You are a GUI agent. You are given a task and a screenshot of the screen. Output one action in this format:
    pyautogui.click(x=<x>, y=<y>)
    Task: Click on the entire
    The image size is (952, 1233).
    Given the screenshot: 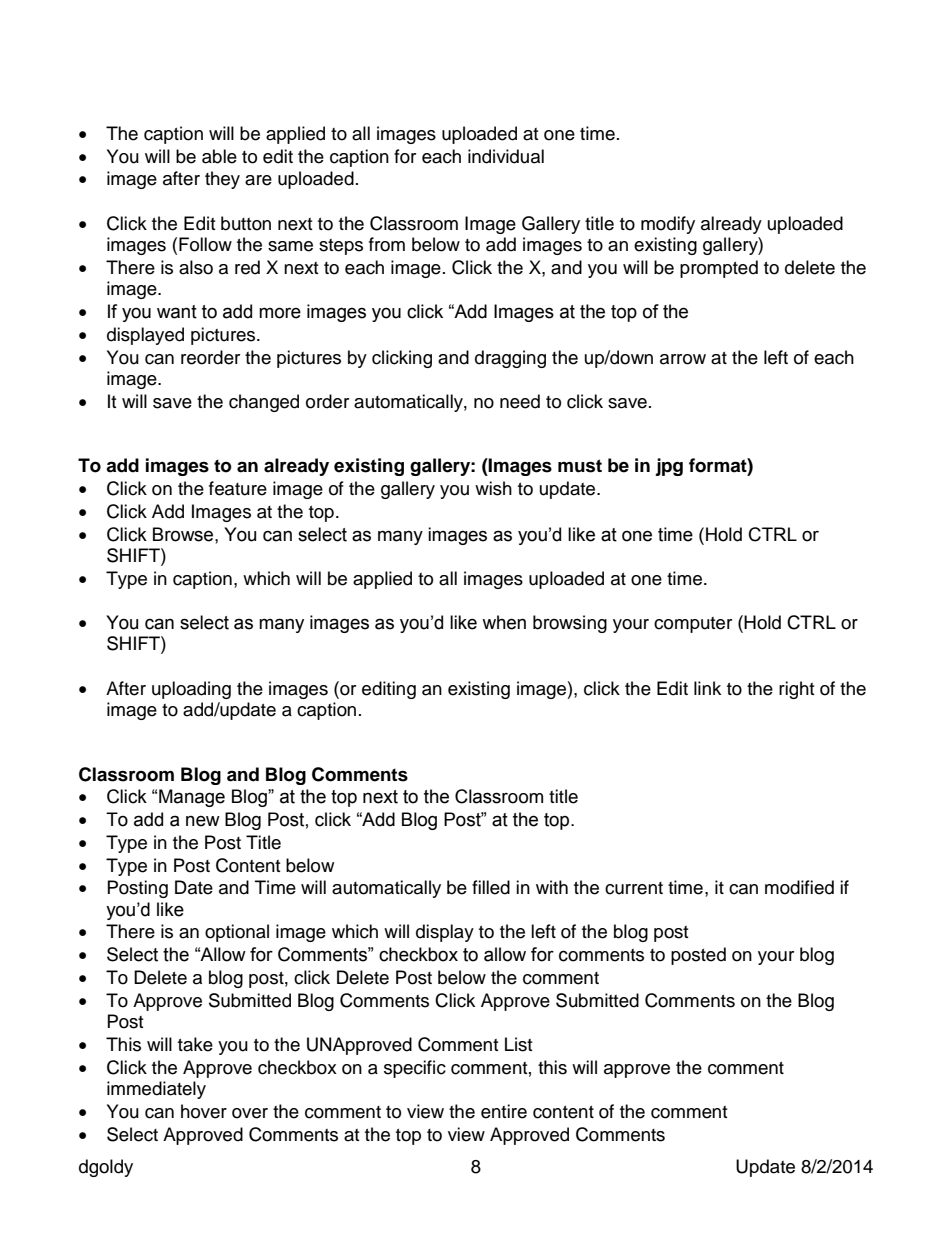 What is the action you would take?
    pyautogui.click(x=504, y=1111)
